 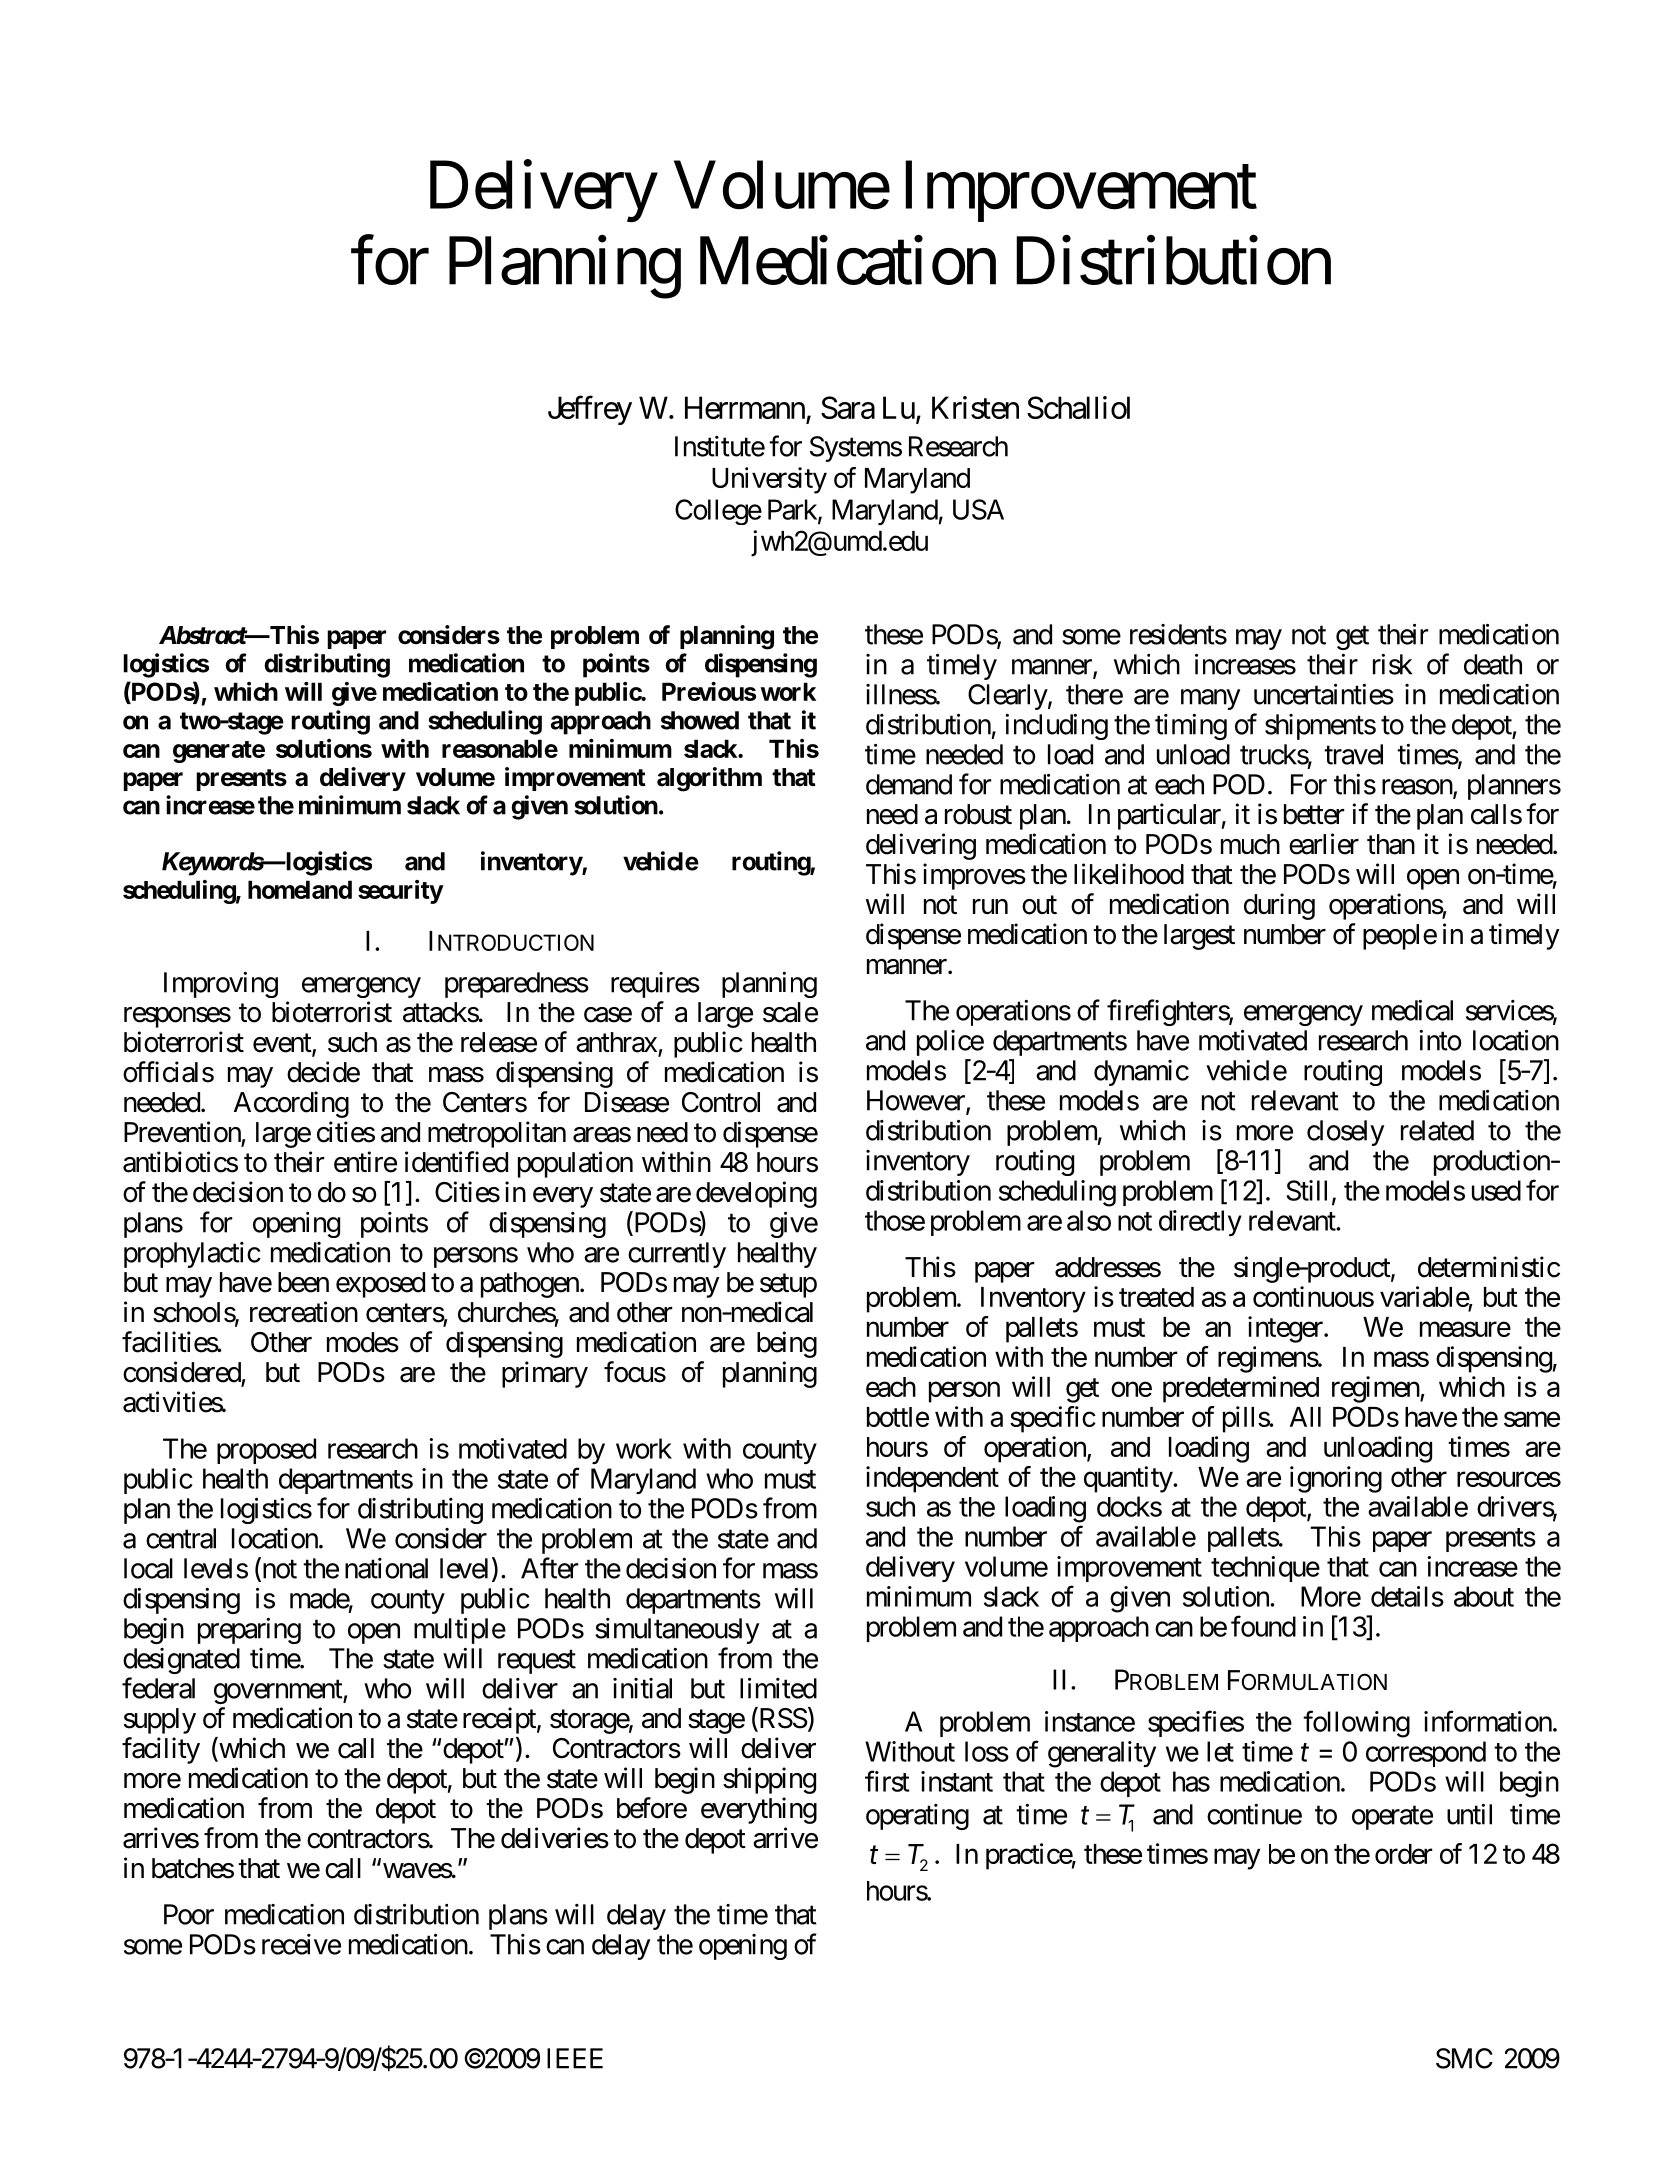 What do you see at coordinates (266, 1451) in the screenshot?
I see `proposed` at bounding box center [266, 1451].
